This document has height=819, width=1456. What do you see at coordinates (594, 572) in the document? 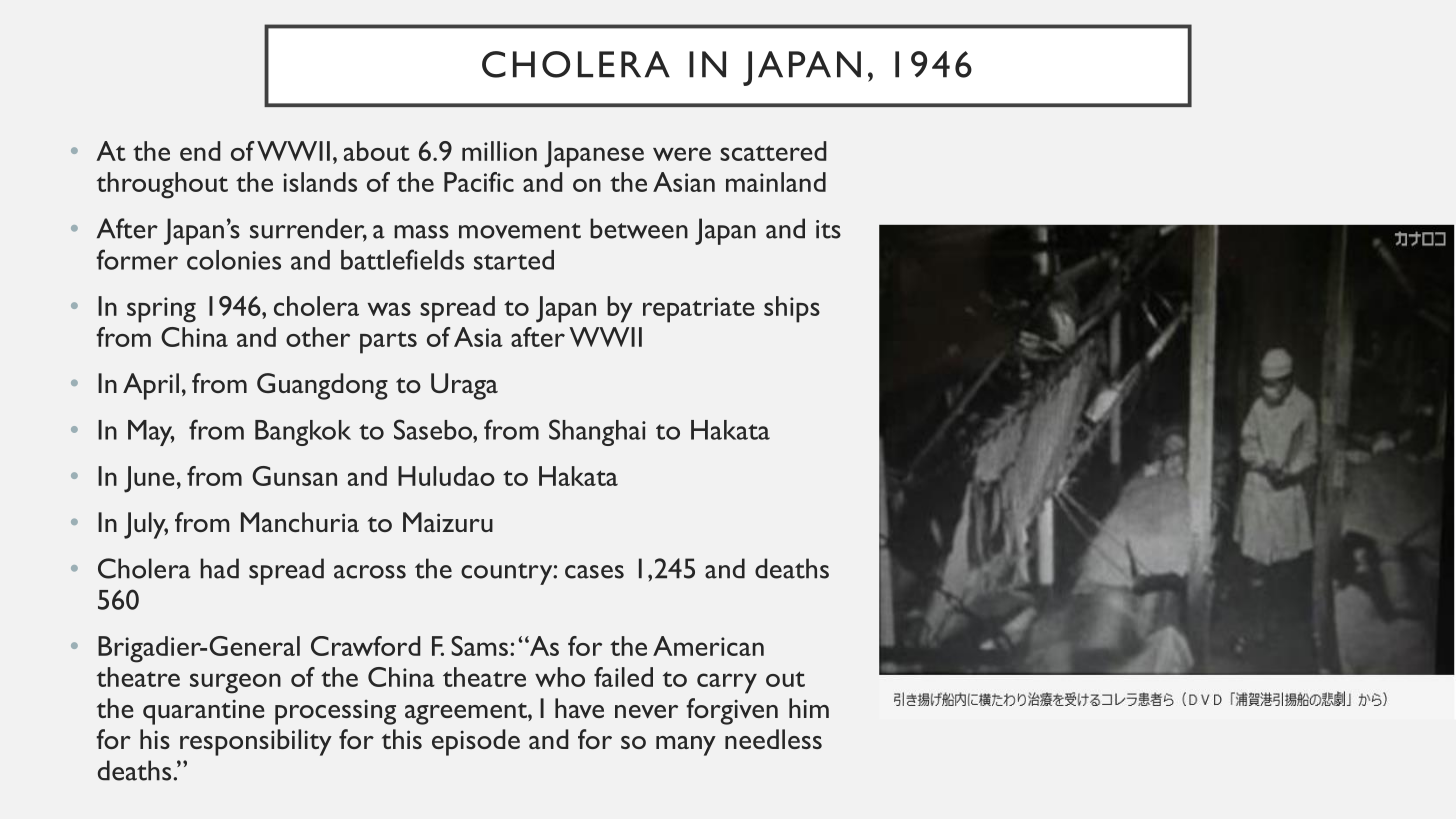
I see `cases` at bounding box center [594, 572].
